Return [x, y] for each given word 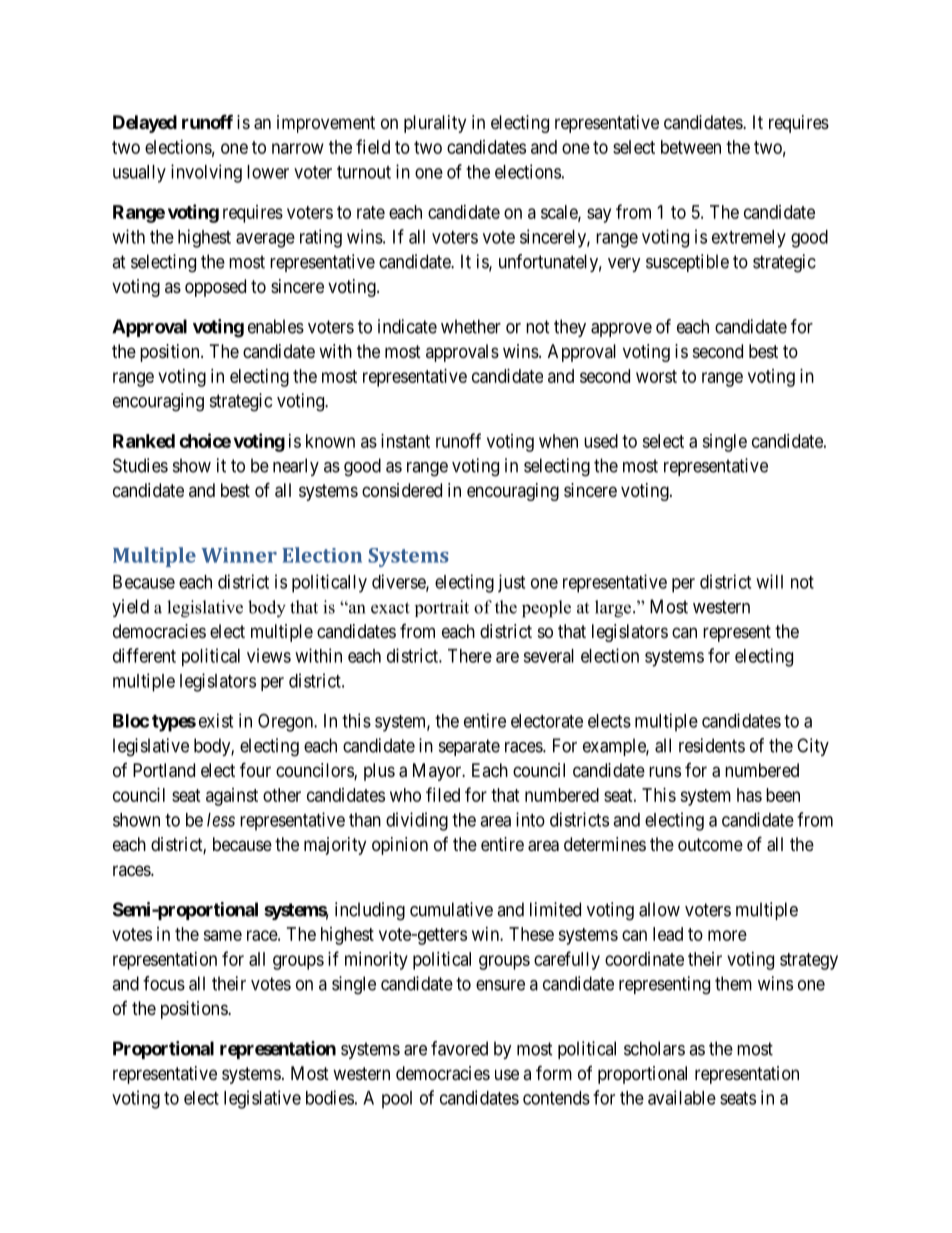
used [601, 441]
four [255, 769]
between [691, 147]
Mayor [438, 772]
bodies [330, 1097]
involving [206, 173]
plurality [435, 124]
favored [459, 1048]
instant [405, 441]
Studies [140, 465]
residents [712, 745]
